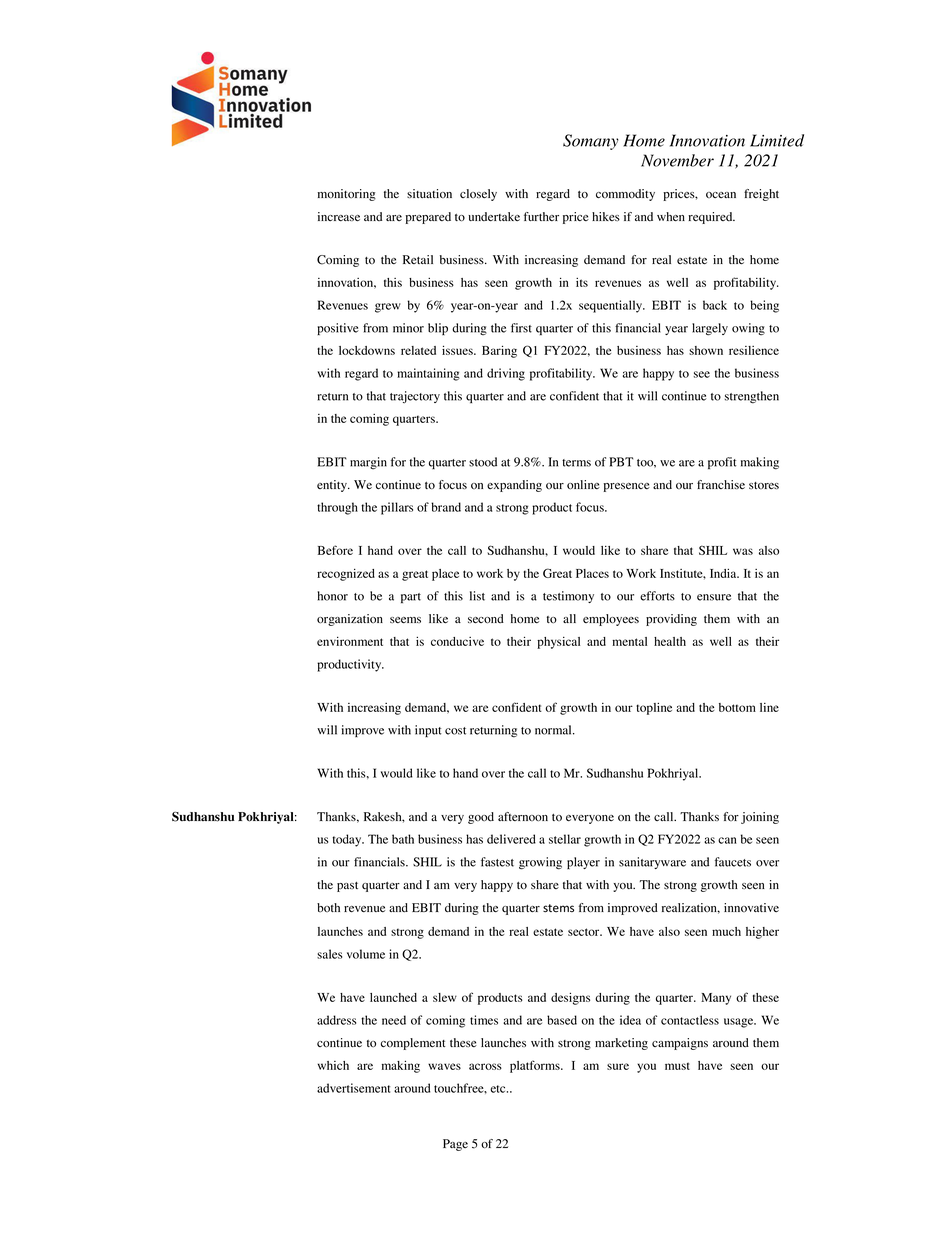 The height and width of the image is (1233, 952). I want to click on advertisement, so click(353, 1088).
